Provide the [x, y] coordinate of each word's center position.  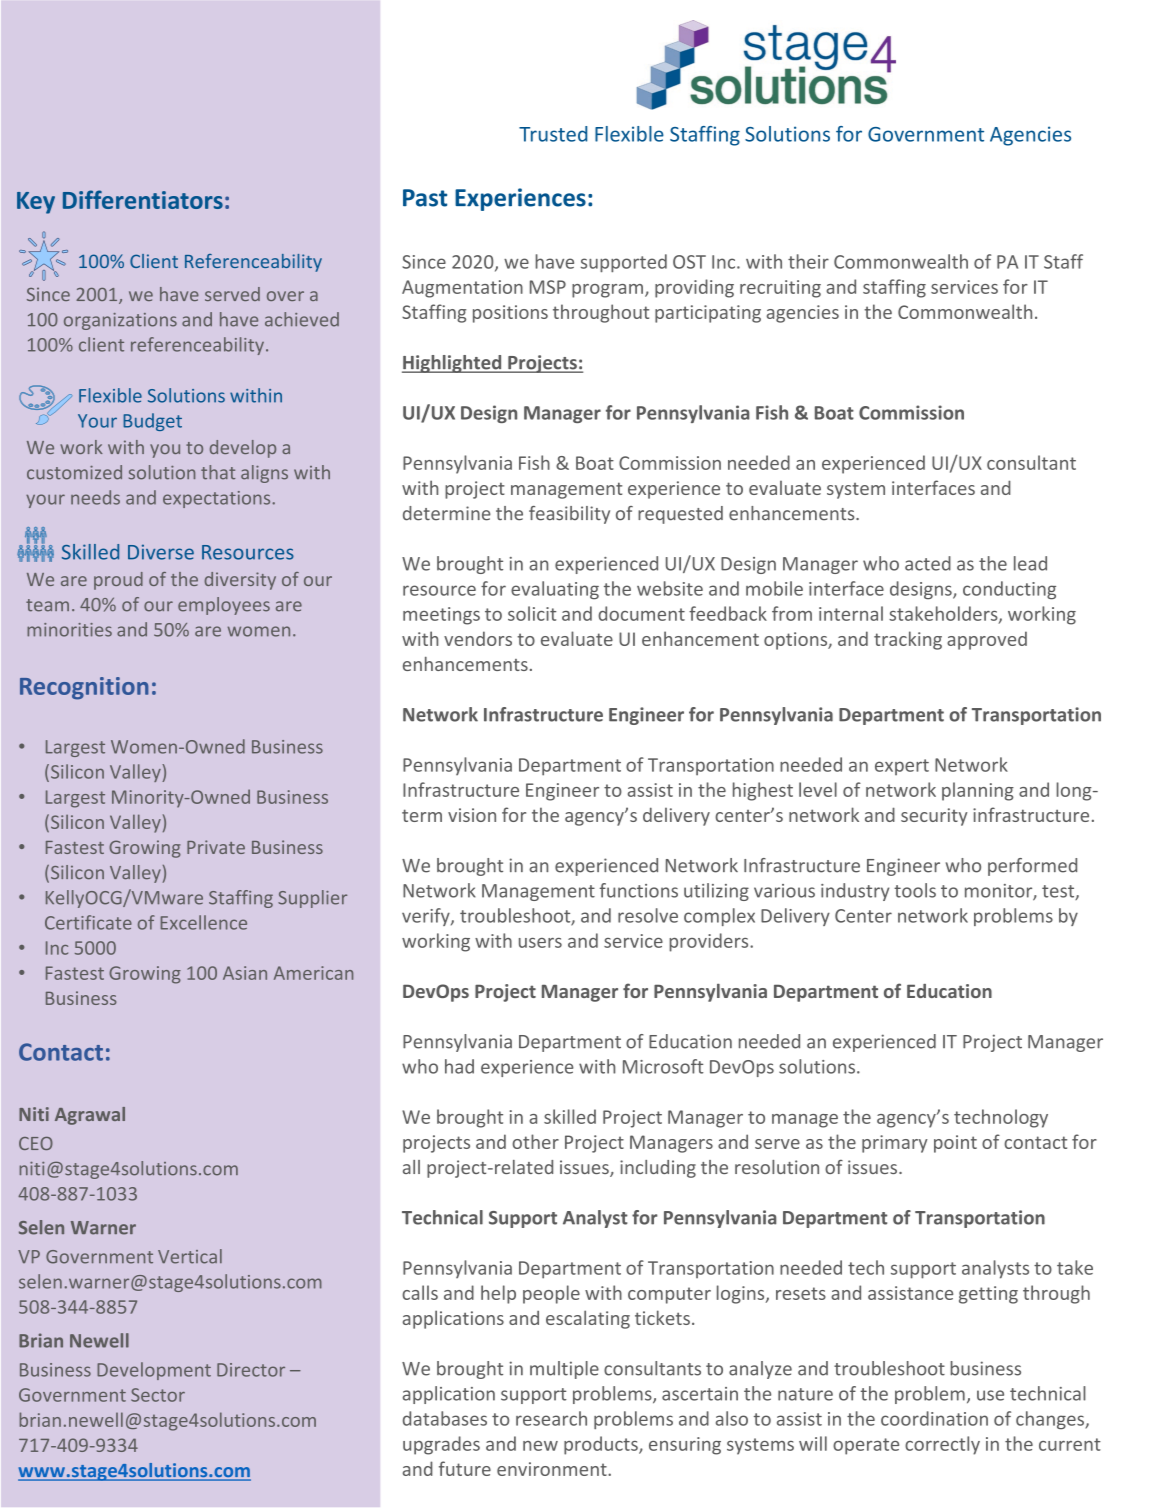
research [551, 1418]
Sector [158, 1395]
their [808, 261]
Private [216, 847]
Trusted [553, 134]
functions [639, 890]
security [934, 817]
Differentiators [143, 199]
